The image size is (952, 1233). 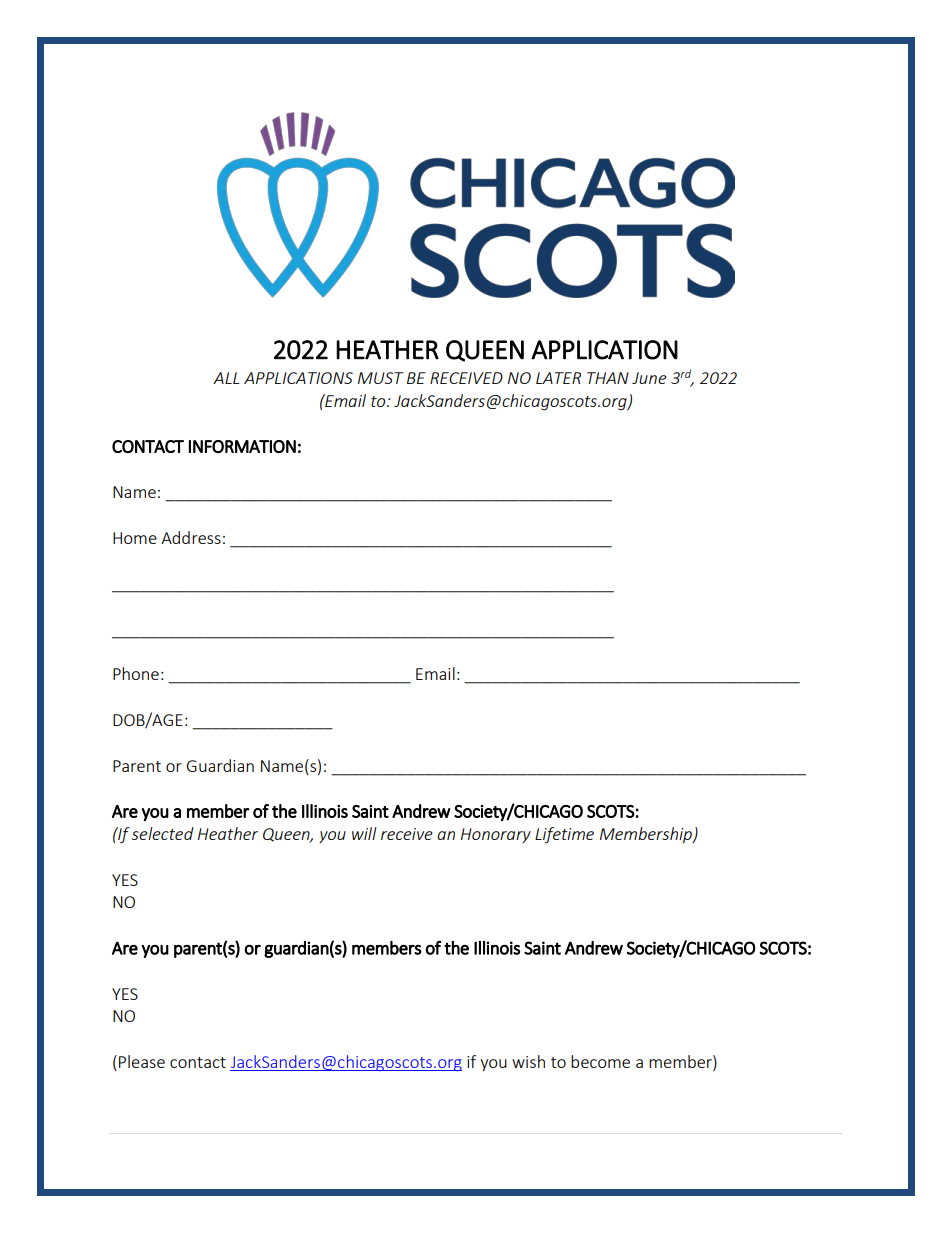 I want to click on Phone, so click(x=136, y=673).
